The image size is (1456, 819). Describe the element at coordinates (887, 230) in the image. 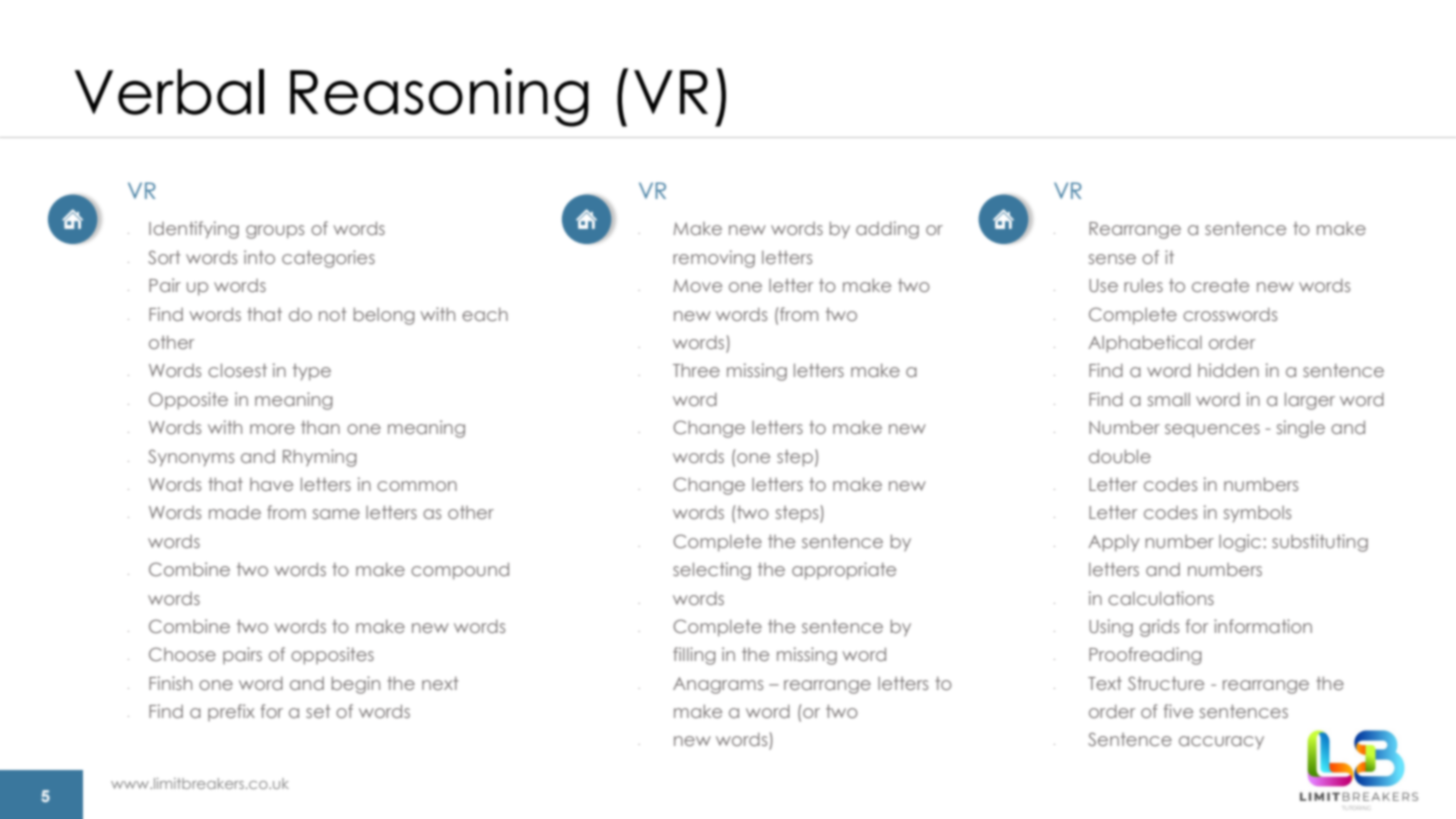

I see `adding` at that location.
